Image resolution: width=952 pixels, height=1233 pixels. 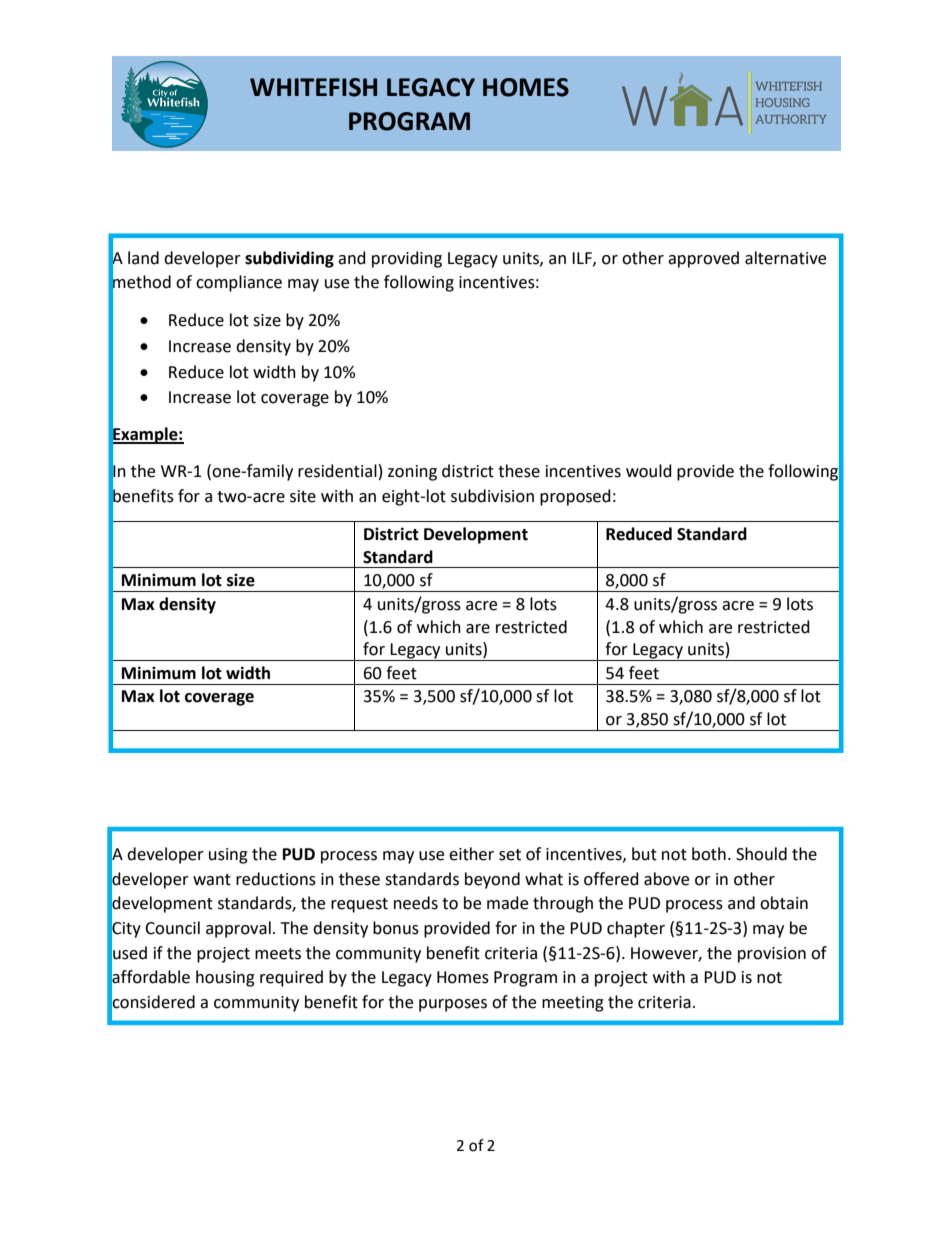 What do you see at coordinates (785, 258) in the document?
I see `alternative` at bounding box center [785, 258].
